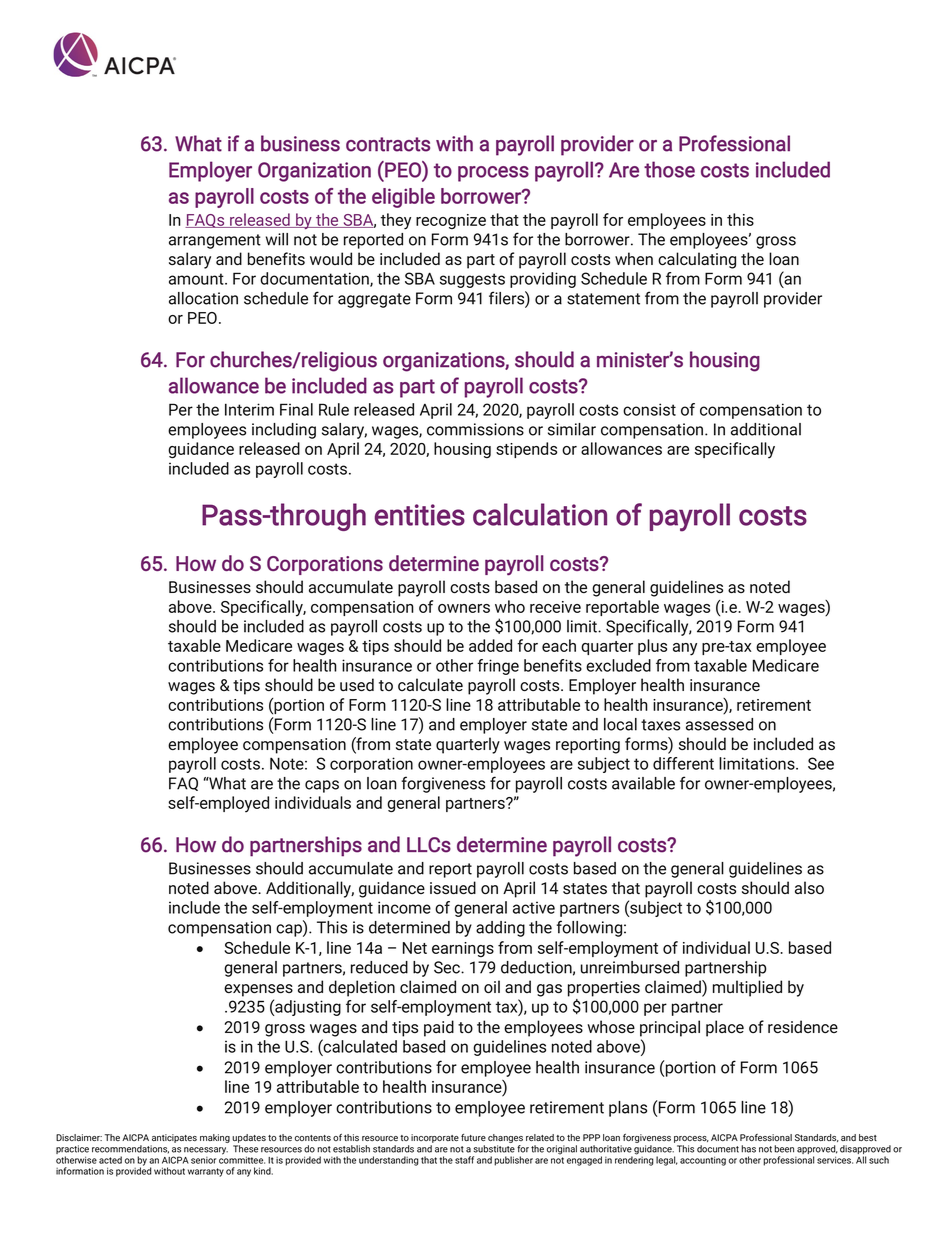  What do you see at coordinates (473, 1137) in the screenshot?
I see `future` at bounding box center [473, 1137].
